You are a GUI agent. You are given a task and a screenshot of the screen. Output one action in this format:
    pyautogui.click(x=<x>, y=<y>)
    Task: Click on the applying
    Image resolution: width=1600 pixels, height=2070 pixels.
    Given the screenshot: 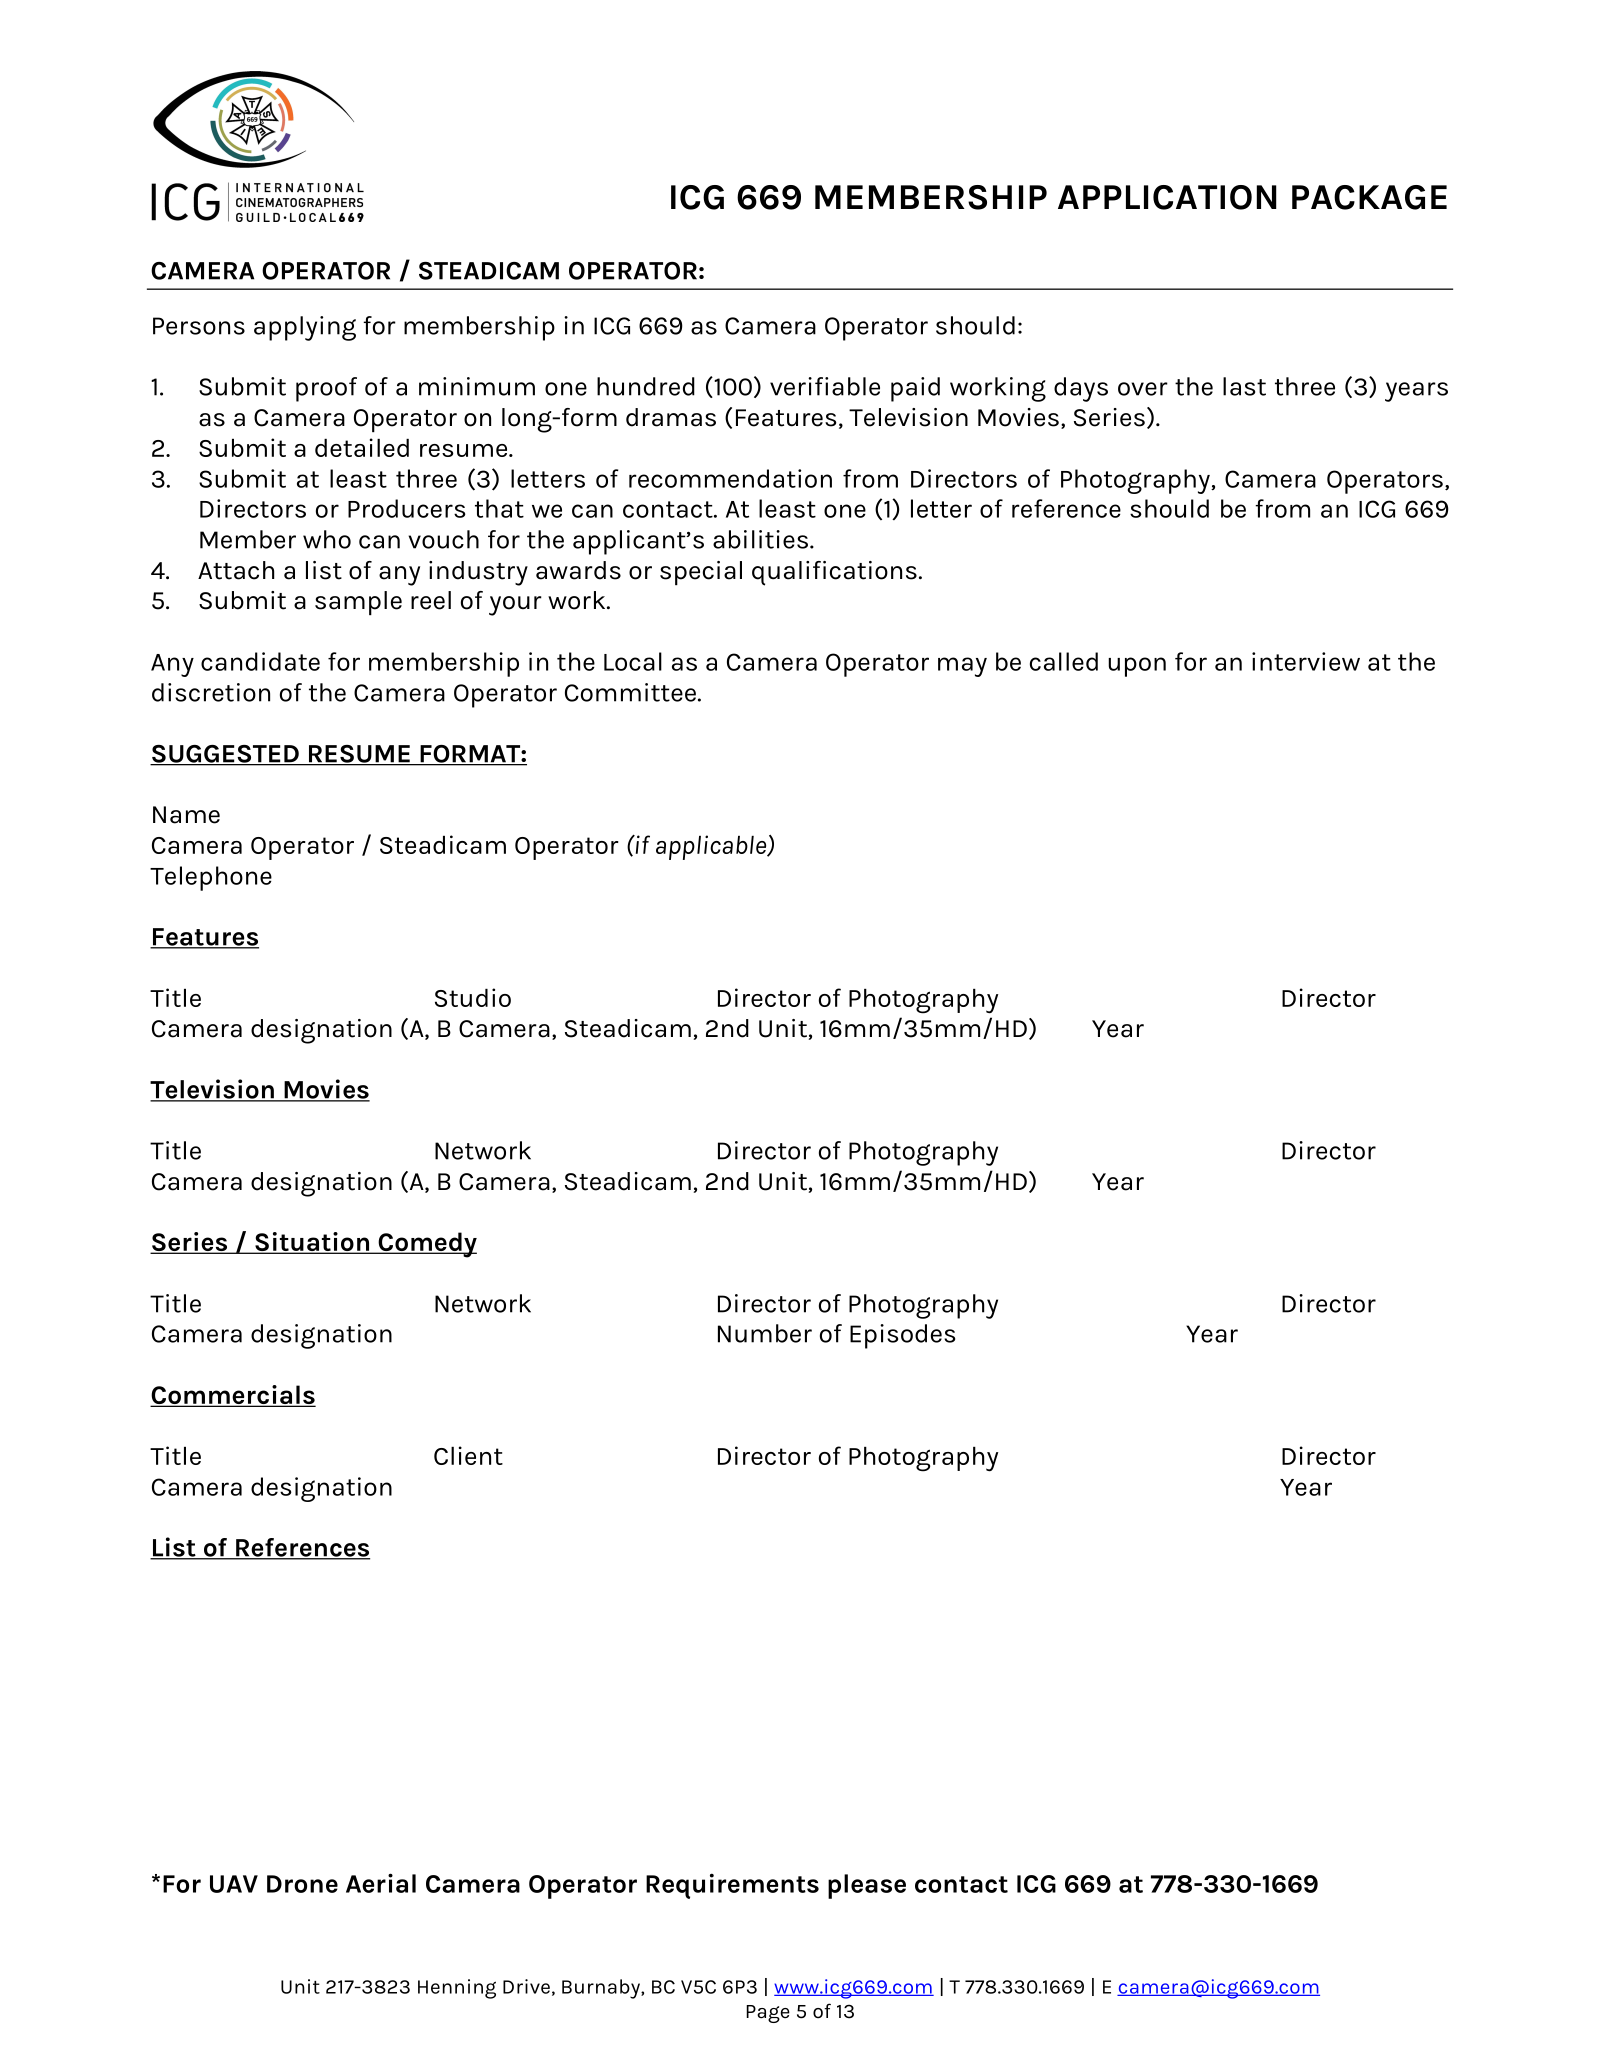 What is the action you would take?
    pyautogui.click(x=305, y=328)
